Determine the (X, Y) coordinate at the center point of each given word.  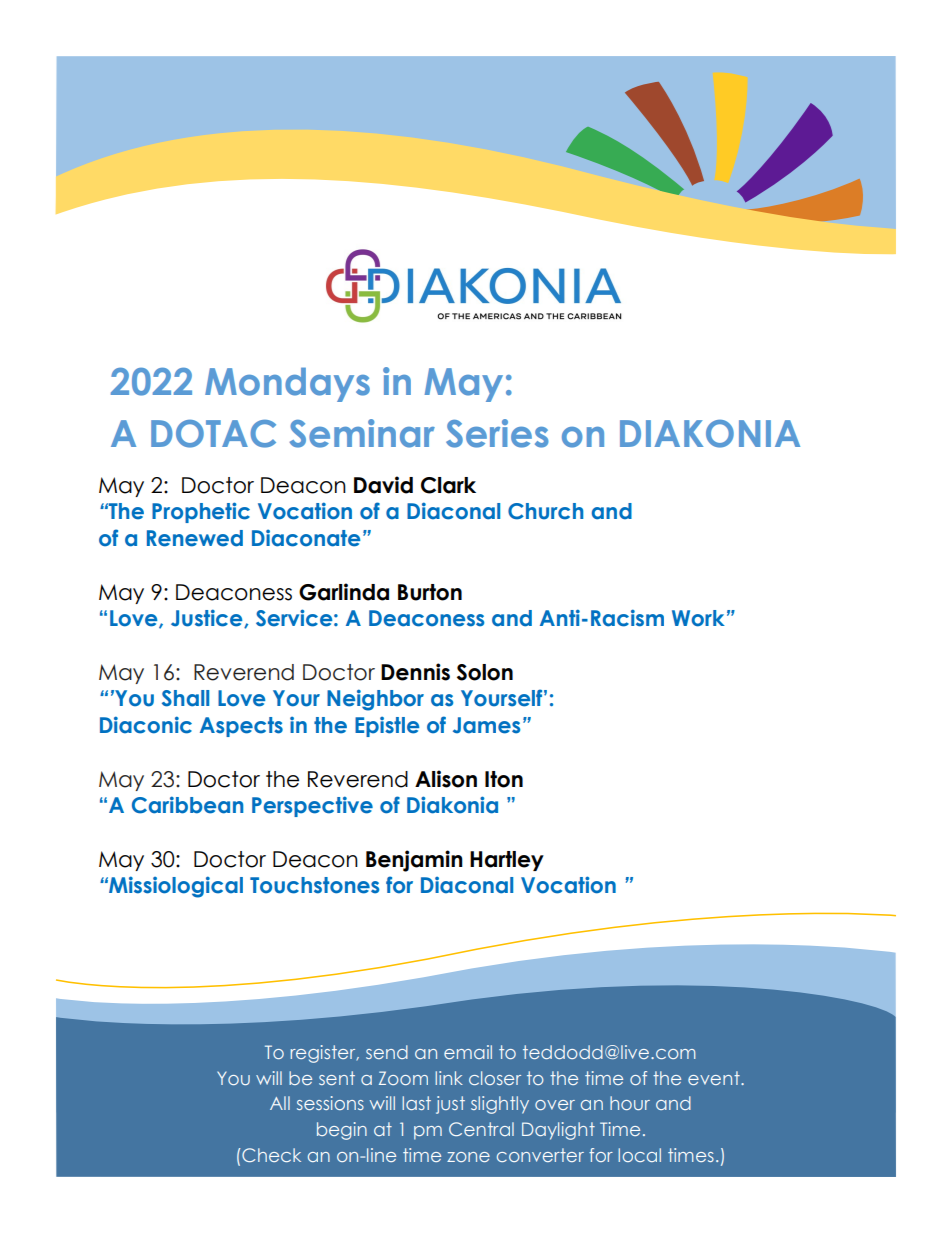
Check (271, 1155)
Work (698, 618)
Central (481, 1129)
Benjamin (414, 861)
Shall (185, 698)
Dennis (415, 672)
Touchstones (314, 885)
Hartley (507, 861)
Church (545, 511)
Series (497, 433)
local (639, 1155)
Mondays (287, 384)
